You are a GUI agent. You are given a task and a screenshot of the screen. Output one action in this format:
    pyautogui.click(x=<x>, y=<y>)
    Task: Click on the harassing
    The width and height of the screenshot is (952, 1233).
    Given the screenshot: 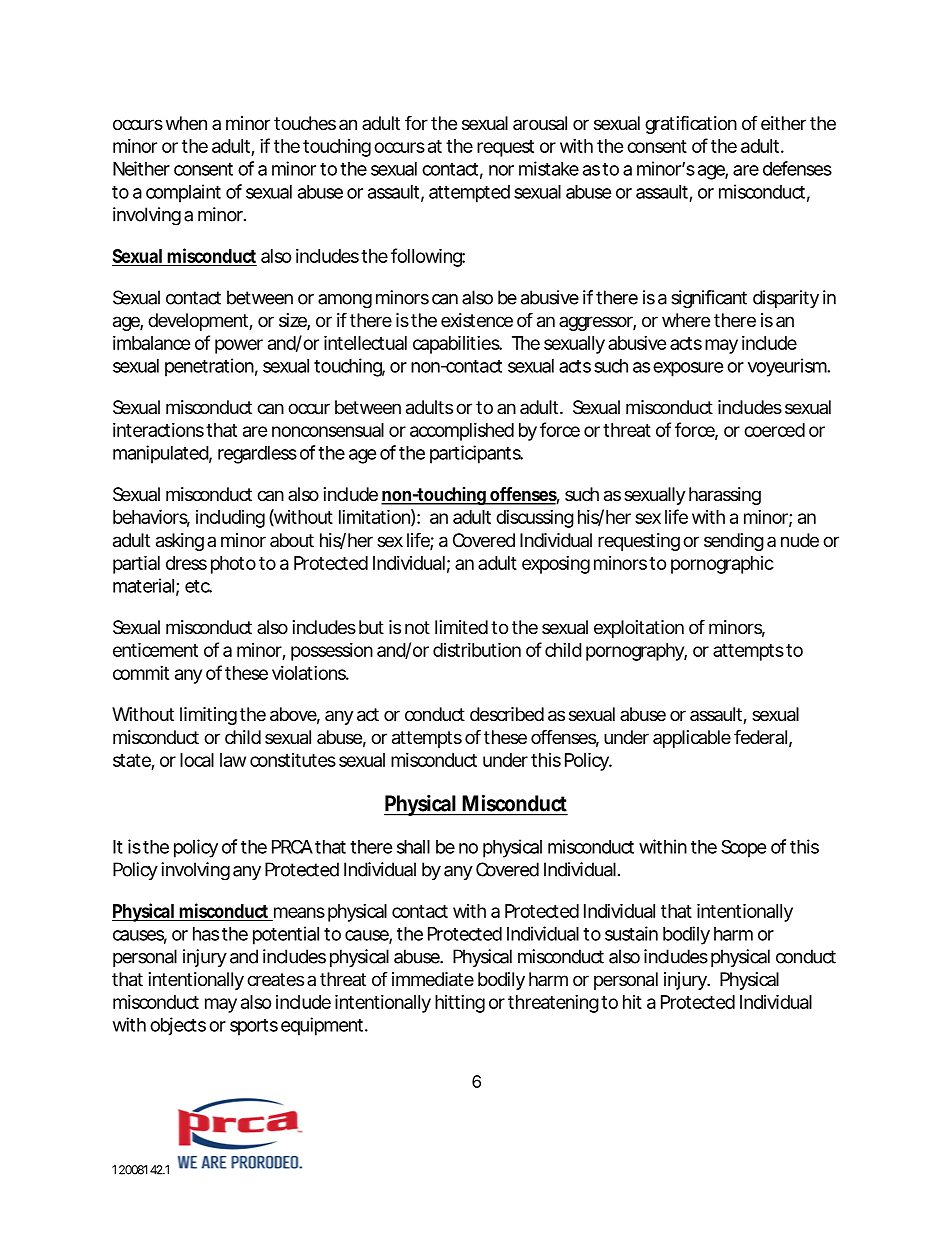 What is the action you would take?
    pyautogui.click(x=725, y=496)
